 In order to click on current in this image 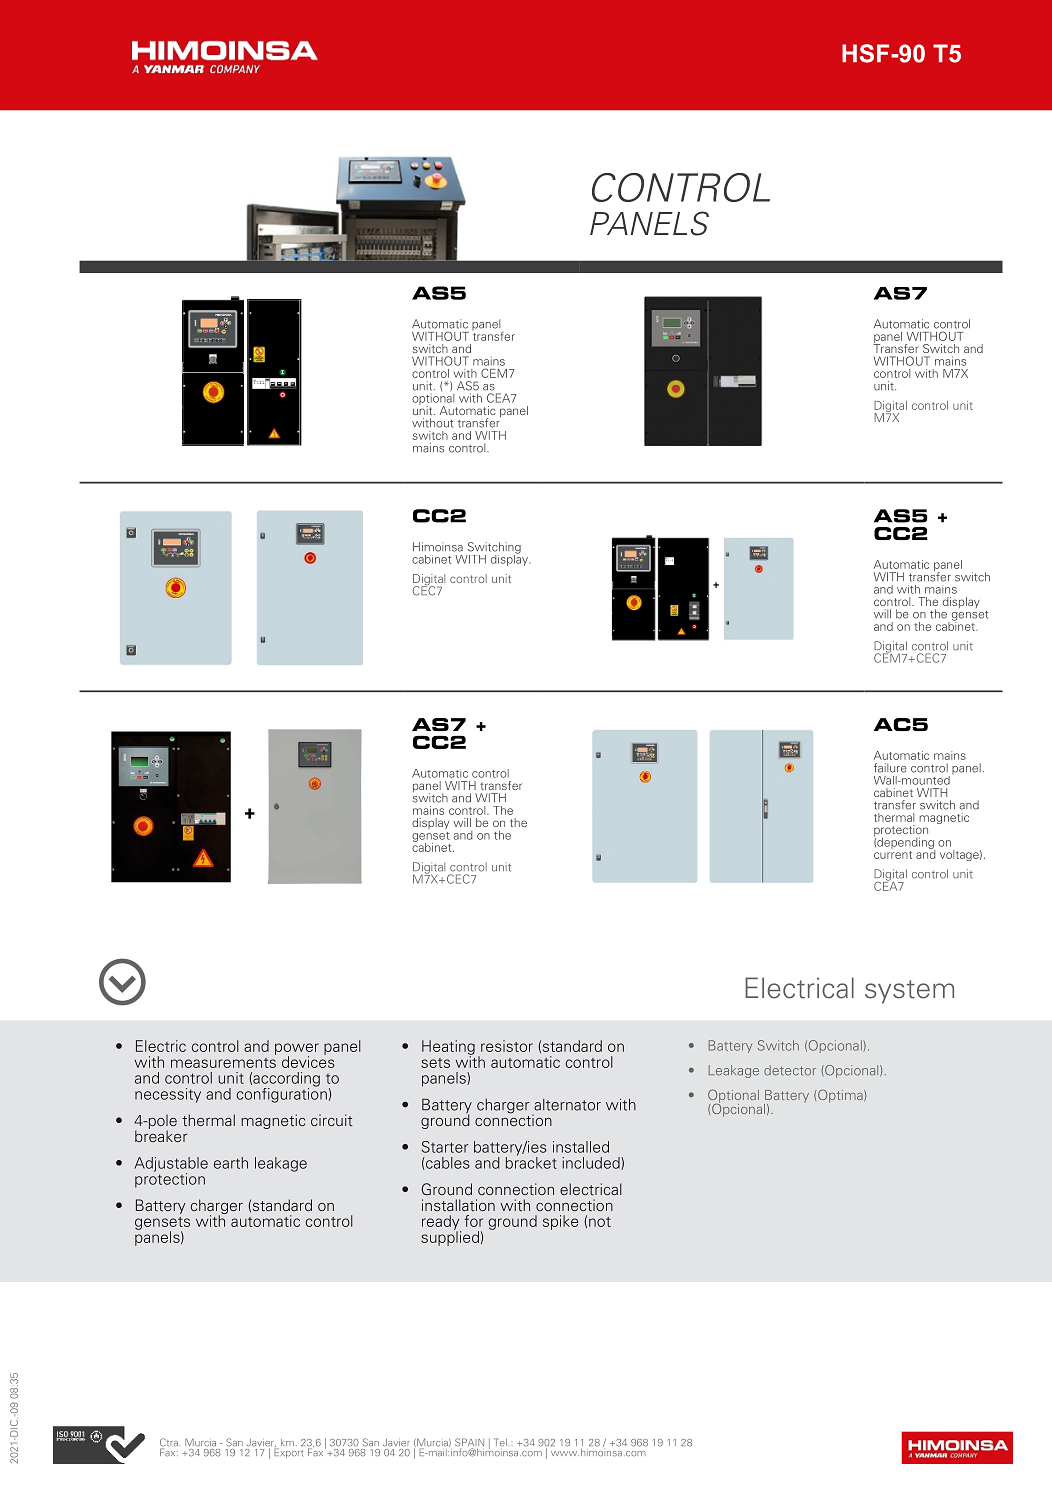, I will do `click(893, 853)`.
